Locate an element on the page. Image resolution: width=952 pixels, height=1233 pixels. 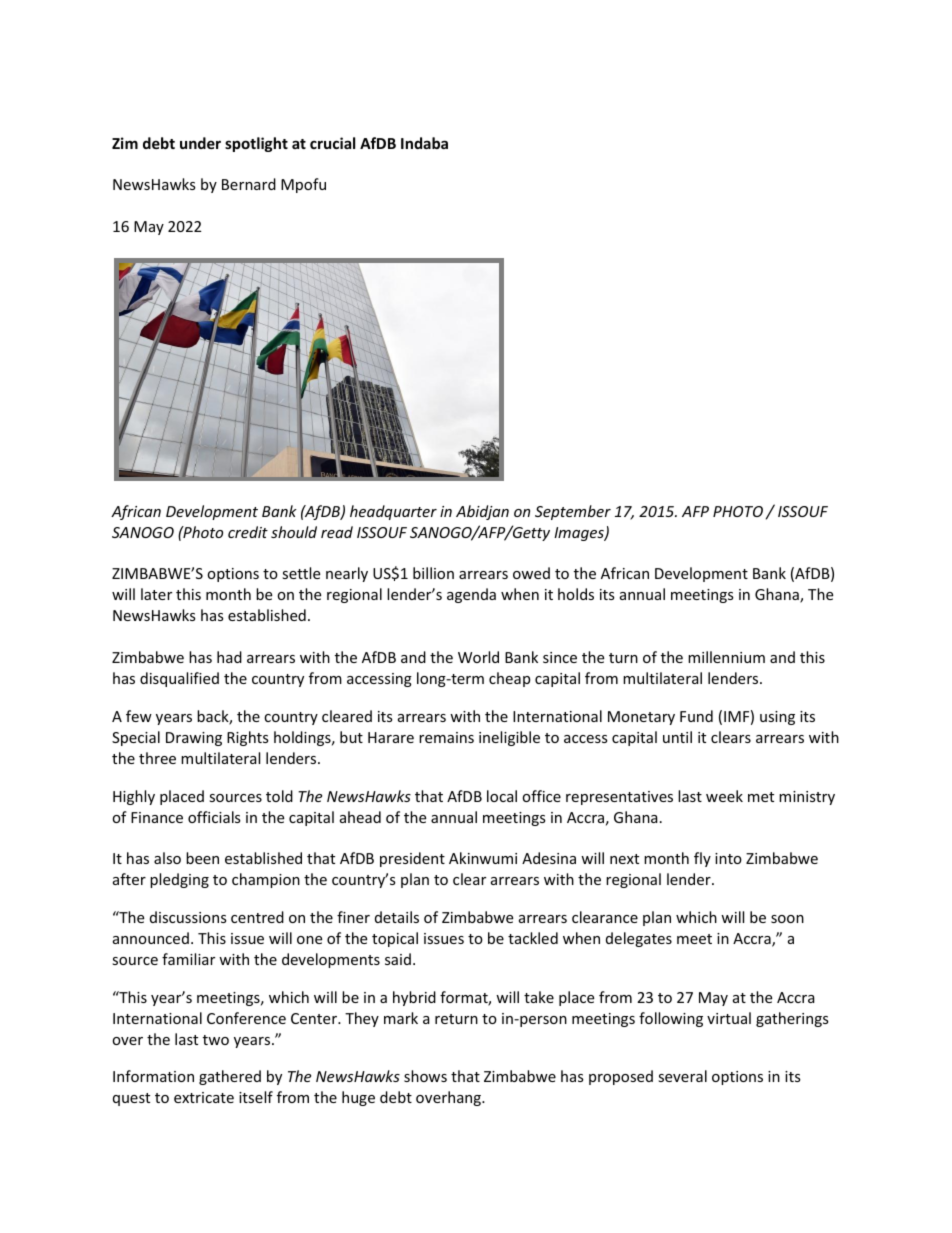
gathered is located at coordinates (230, 1077).
